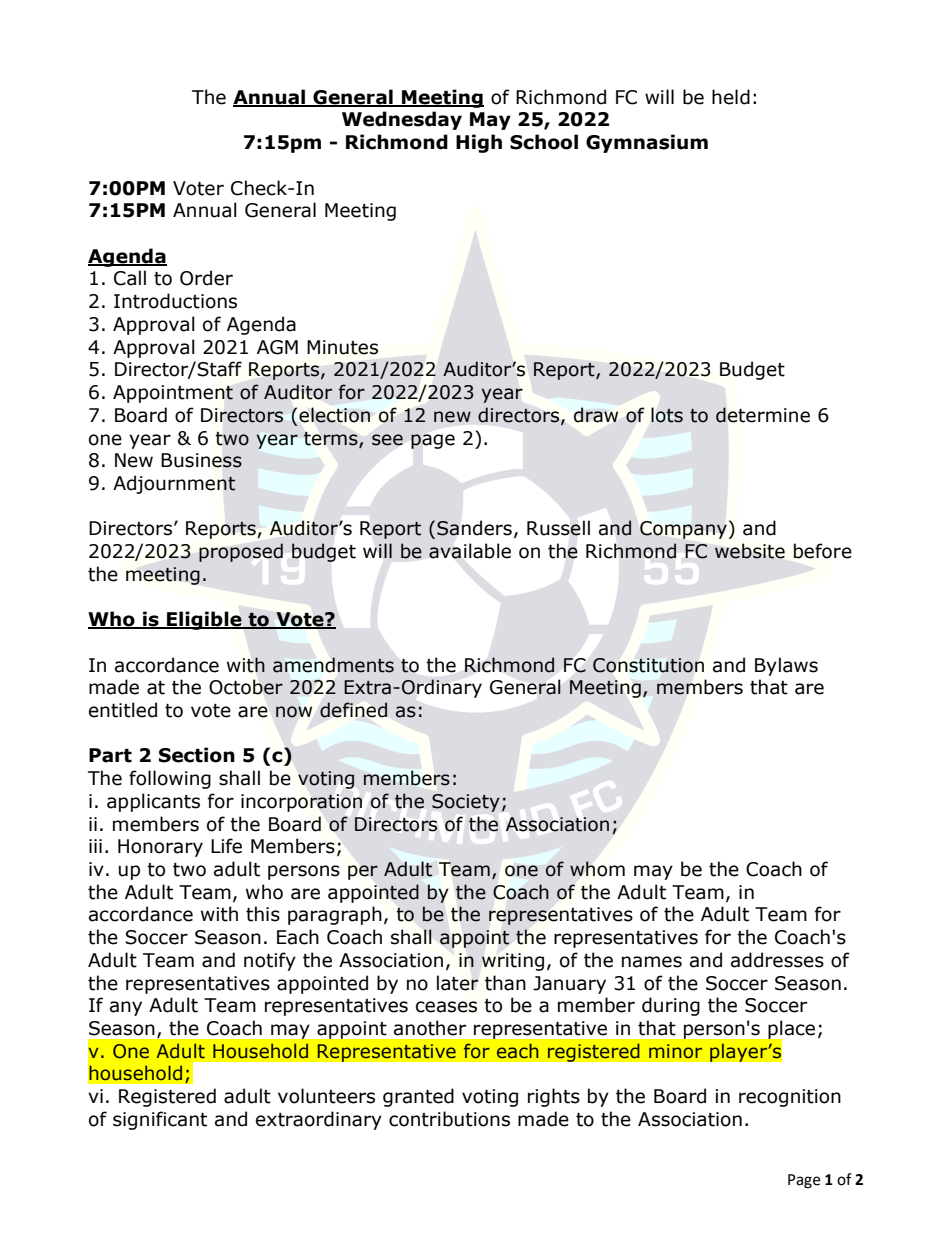 This document has width=952, height=1233. I want to click on granted, so click(418, 1097).
